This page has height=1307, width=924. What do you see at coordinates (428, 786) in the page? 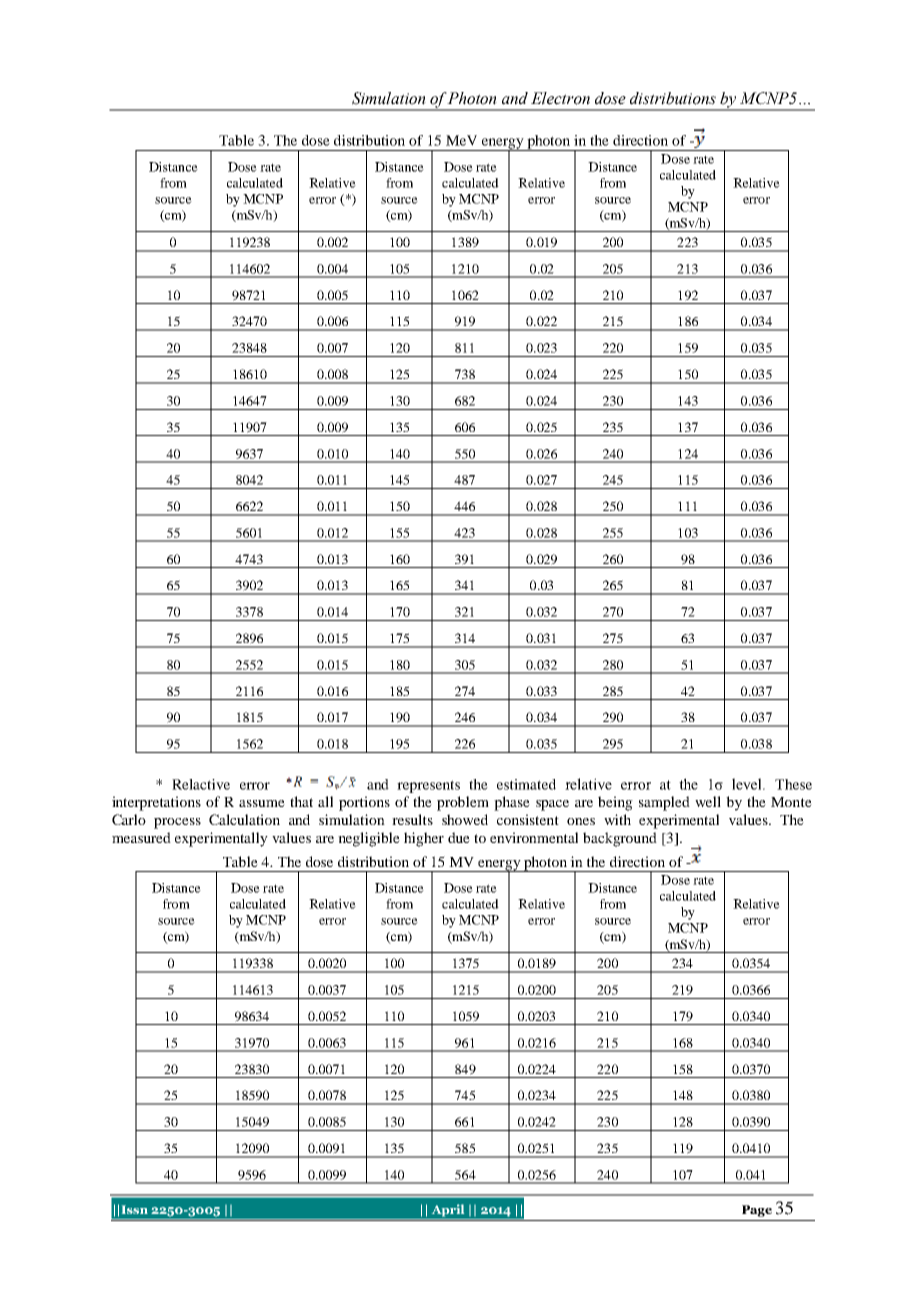
I see `represents` at bounding box center [428, 786].
